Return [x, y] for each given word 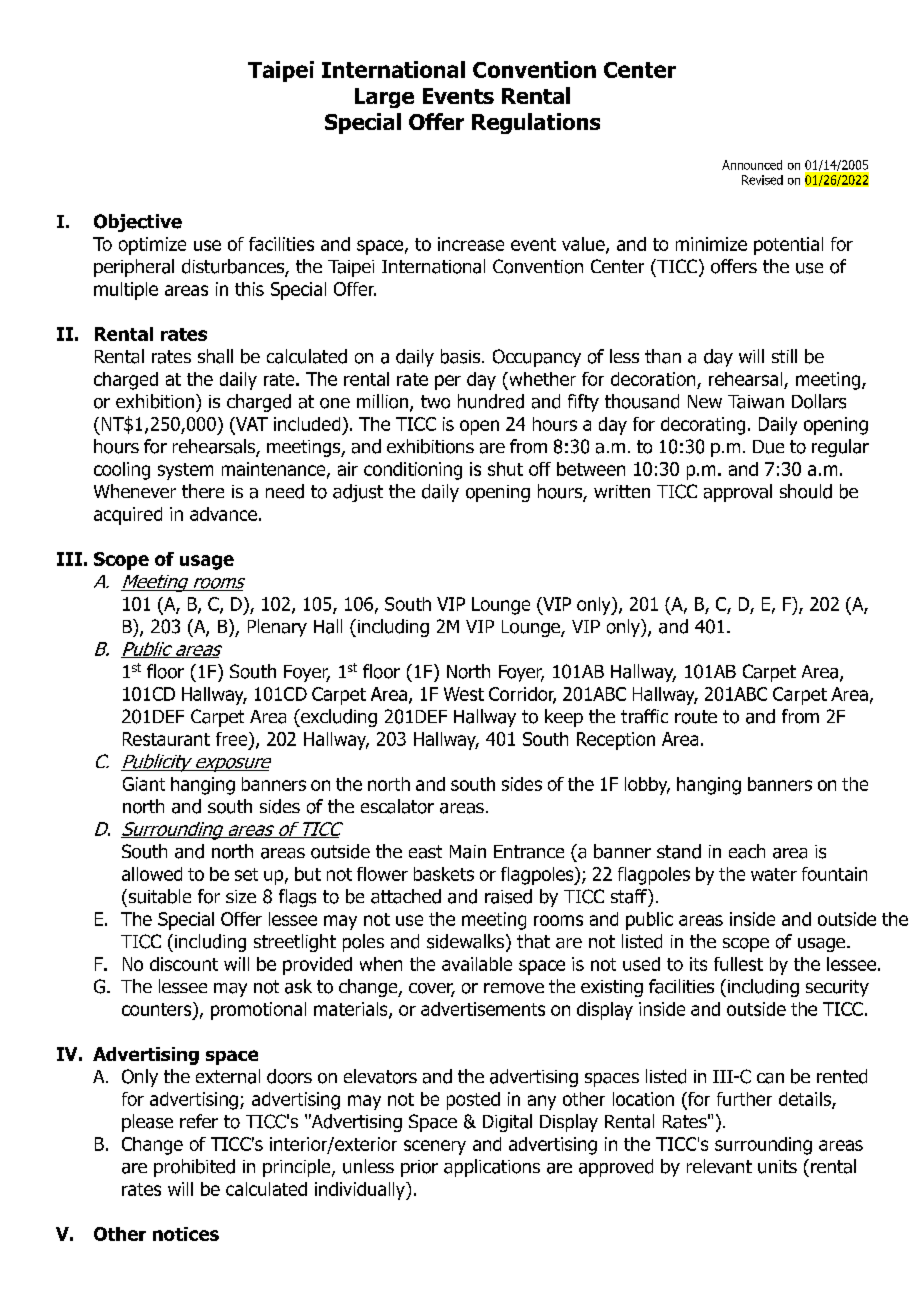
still [784, 356]
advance [223, 514]
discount [184, 964]
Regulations [536, 123]
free [233, 740]
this [249, 289]
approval [738, 493]
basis [462, 356]
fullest [738, 964]
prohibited [194, 1168]
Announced [752, 165]
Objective [138, 223]
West [464, 694]
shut [505, 469]
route [696, 717]
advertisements [483, 1009]
